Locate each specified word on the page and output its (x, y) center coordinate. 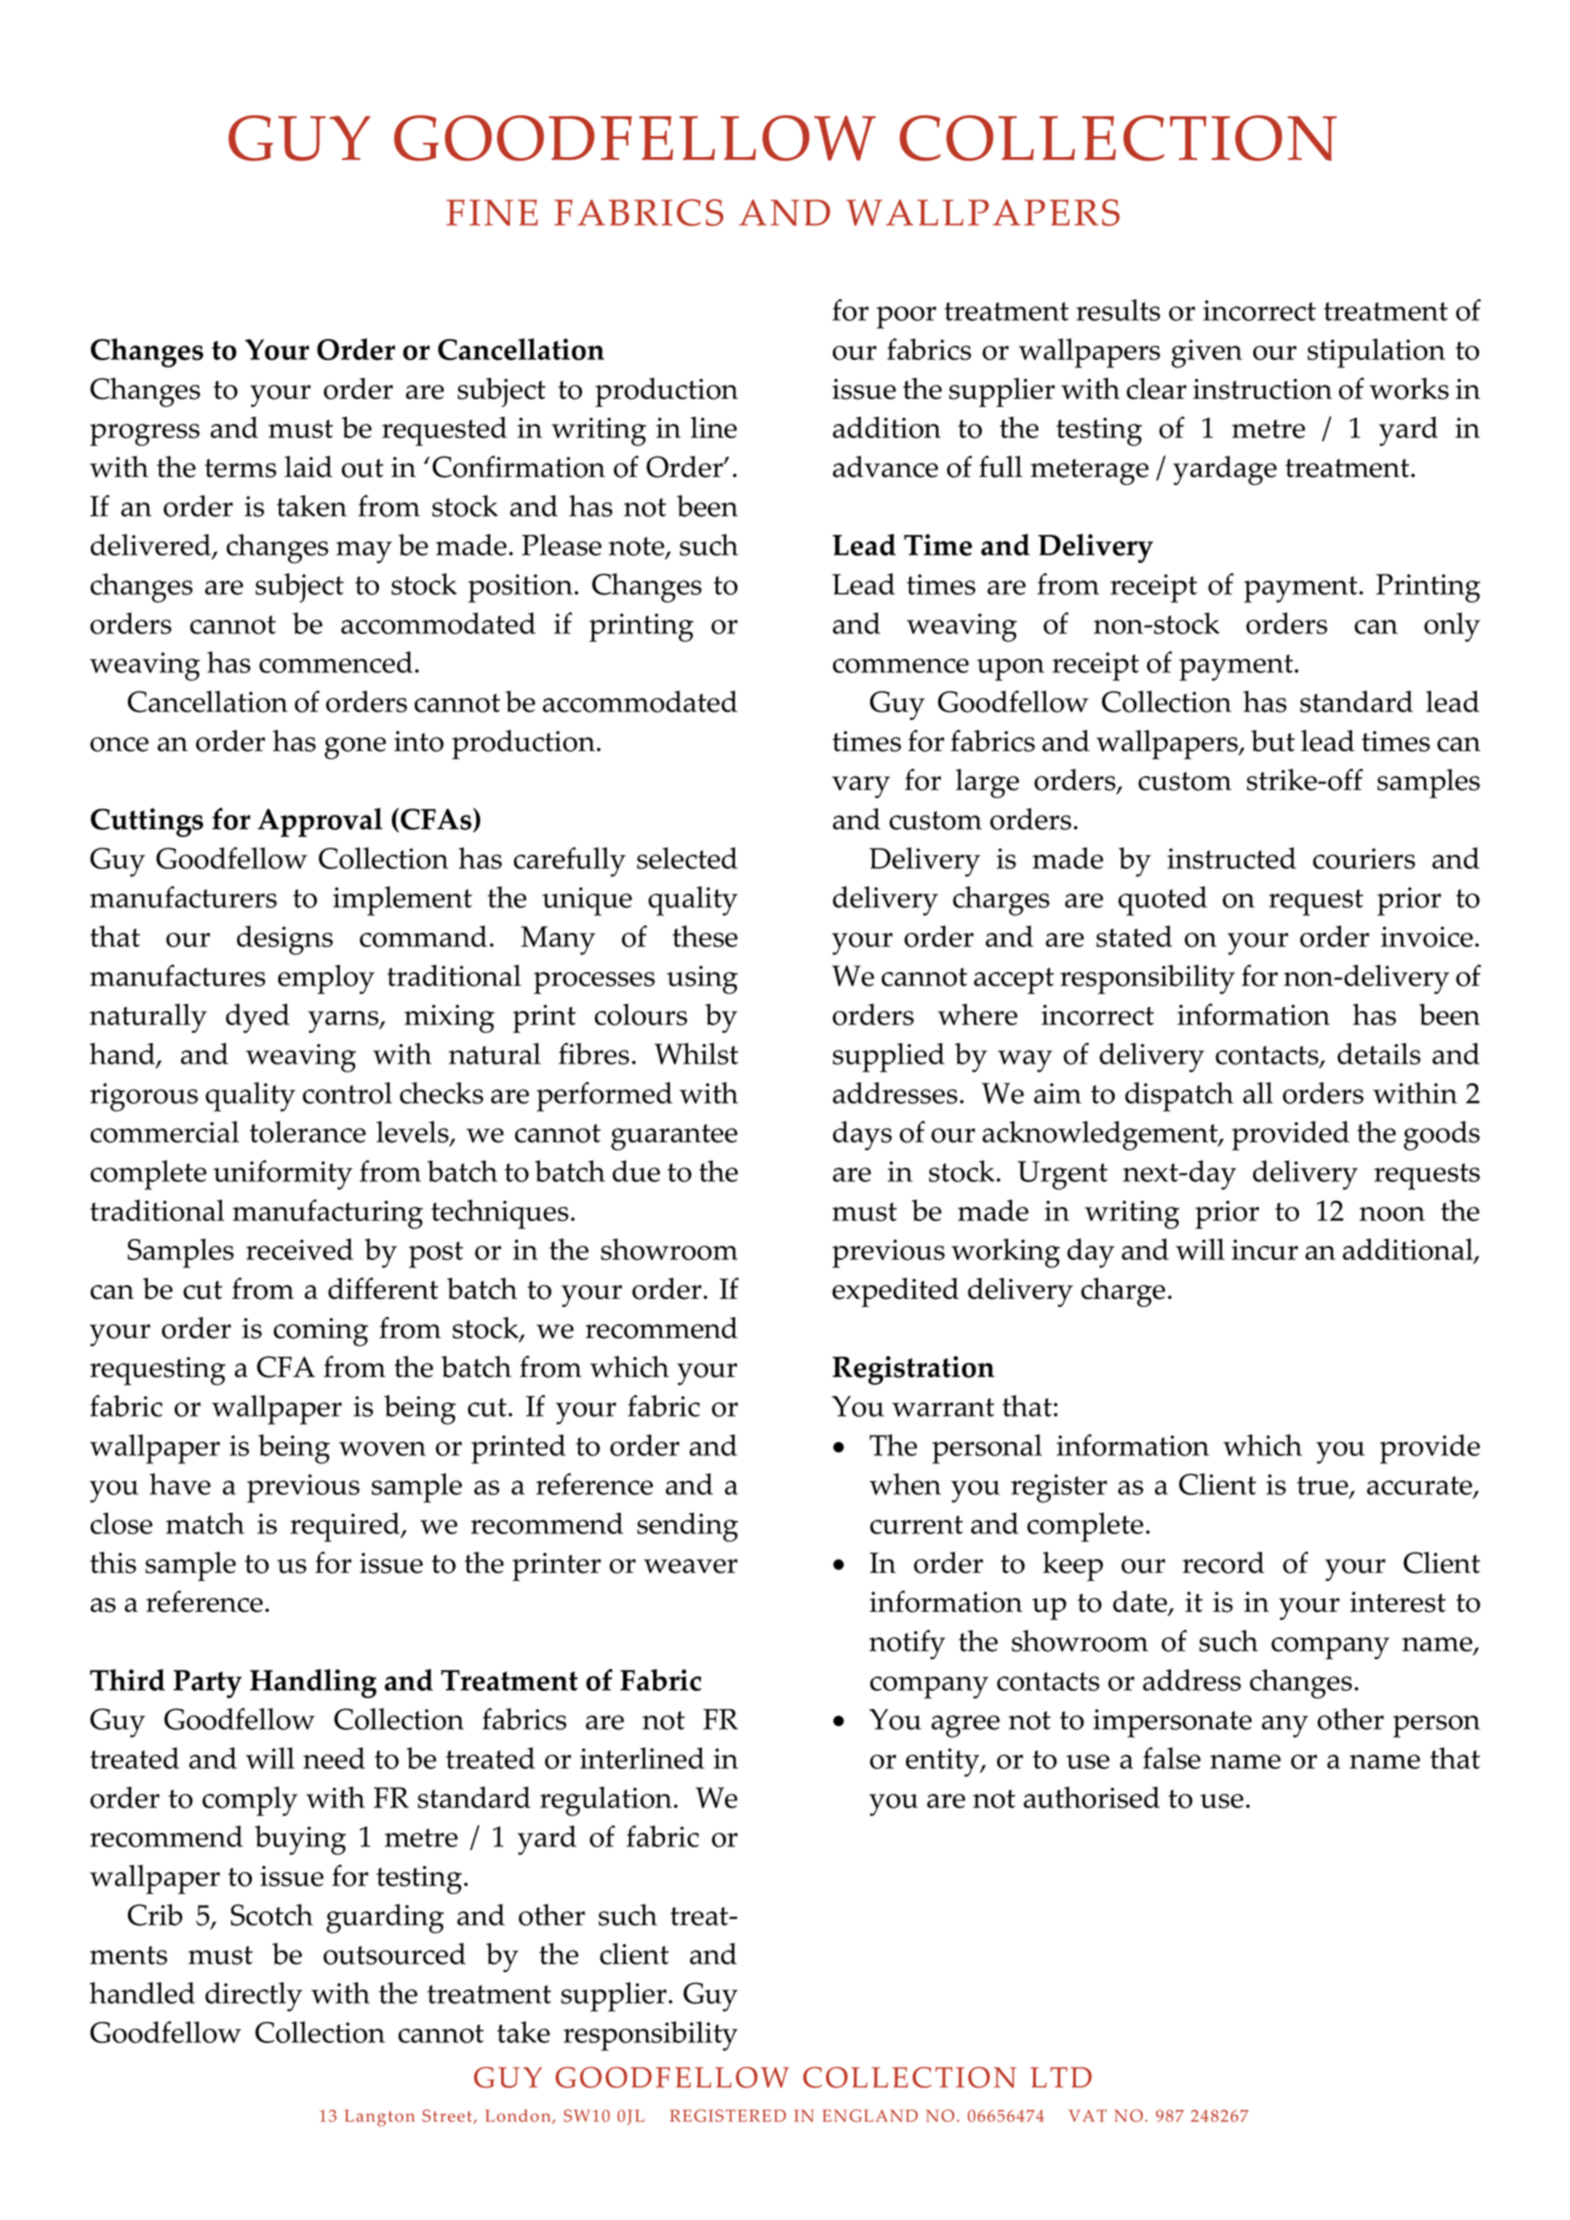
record (1224, 1563)
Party (207, 1684)
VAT (1088, 2116)
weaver (691, 1566)
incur (1265, 1249)
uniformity (283, 1175)
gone (355, 748)
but (1273, 741)
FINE (492, 213)
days (862, 1136)
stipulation (1376, 353)
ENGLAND (870, 2115)
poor (906, 317)
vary (861, 787)
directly (253, 1997)
